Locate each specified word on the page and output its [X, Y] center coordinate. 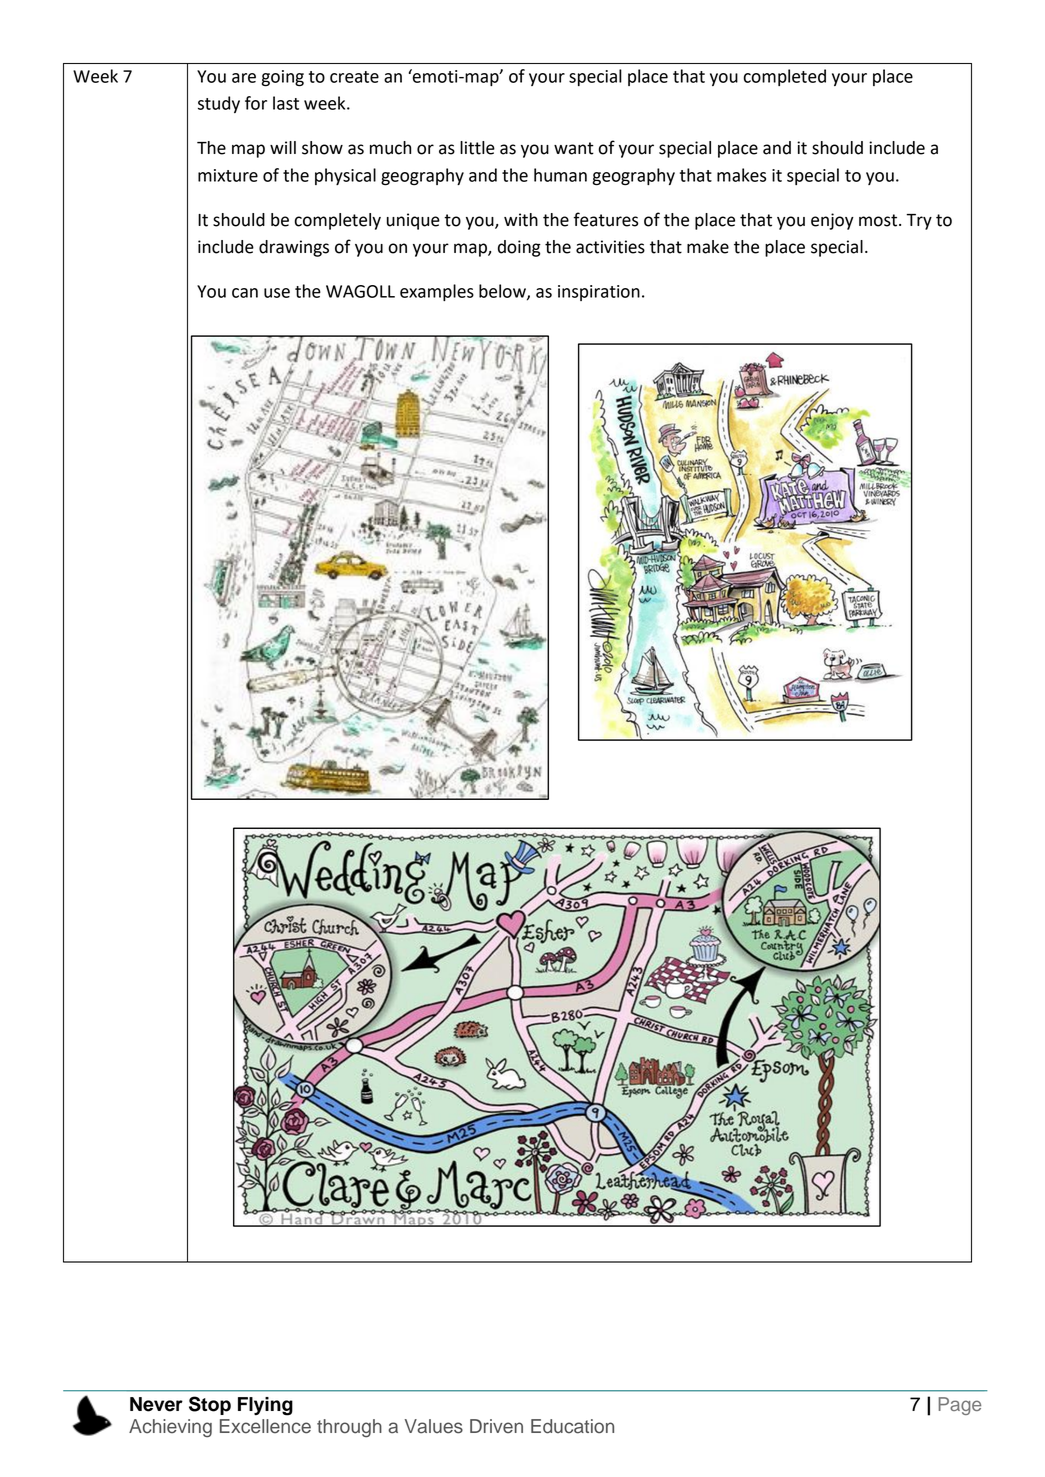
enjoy [832, 221]
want [574, 148]
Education [572, 1426]
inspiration [599, 293]
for [256, 103]
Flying [265, 1406]
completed [785, 77]
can [245, 293]
